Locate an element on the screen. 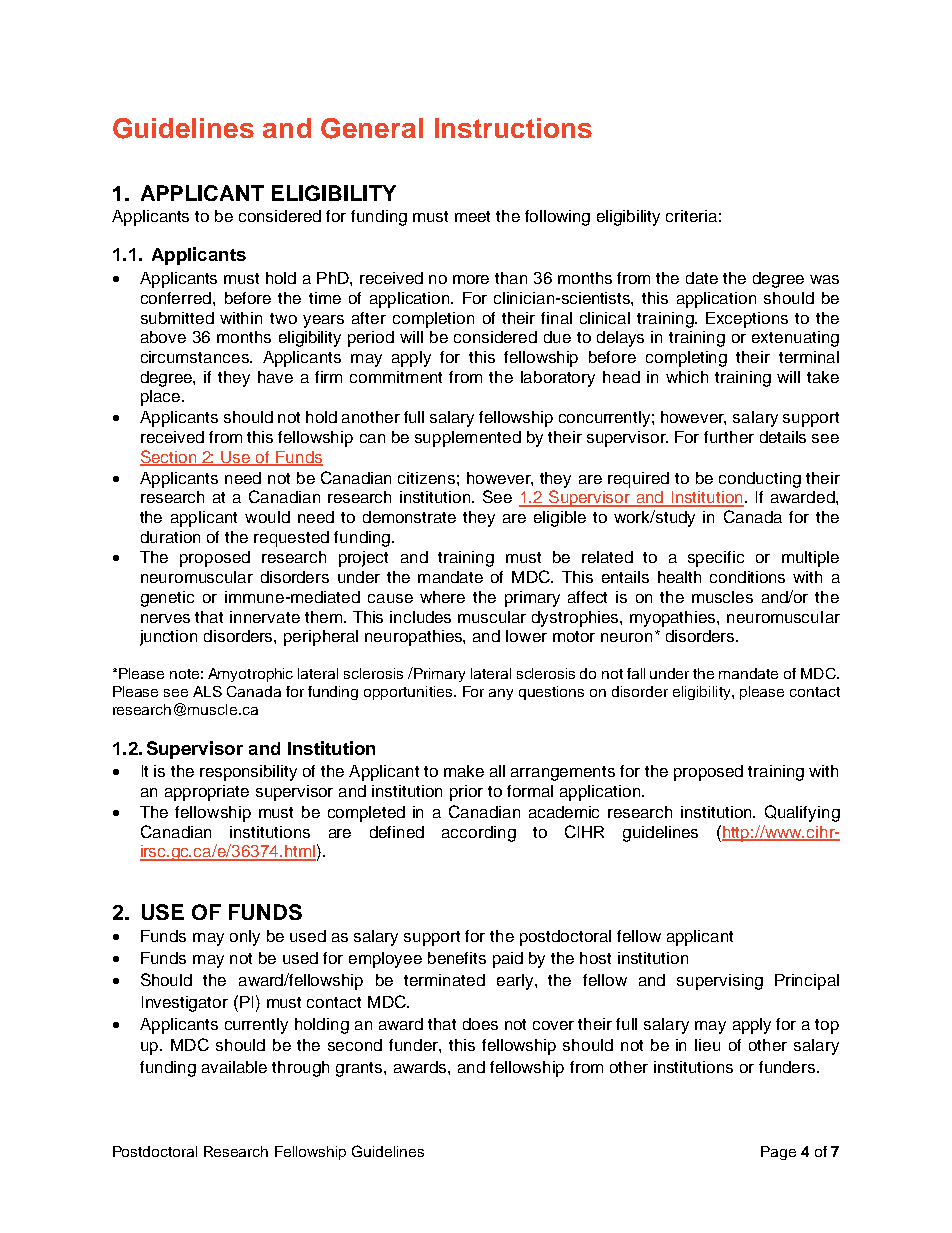 The height and width of the screenshot is (1233, 952). supplemented is located at coordinates (468, 439).
